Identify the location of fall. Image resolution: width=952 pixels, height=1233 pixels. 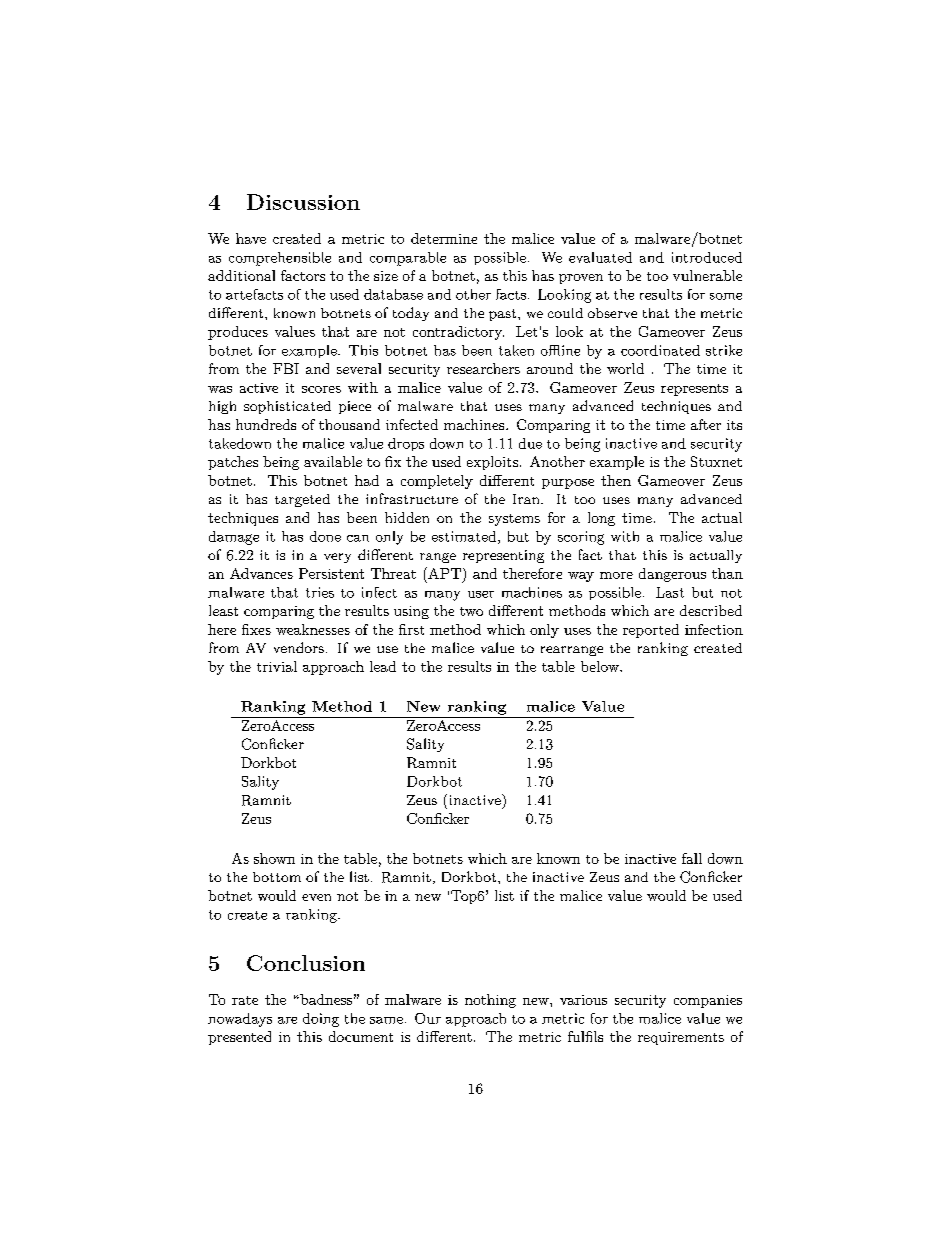
(692, 858).
